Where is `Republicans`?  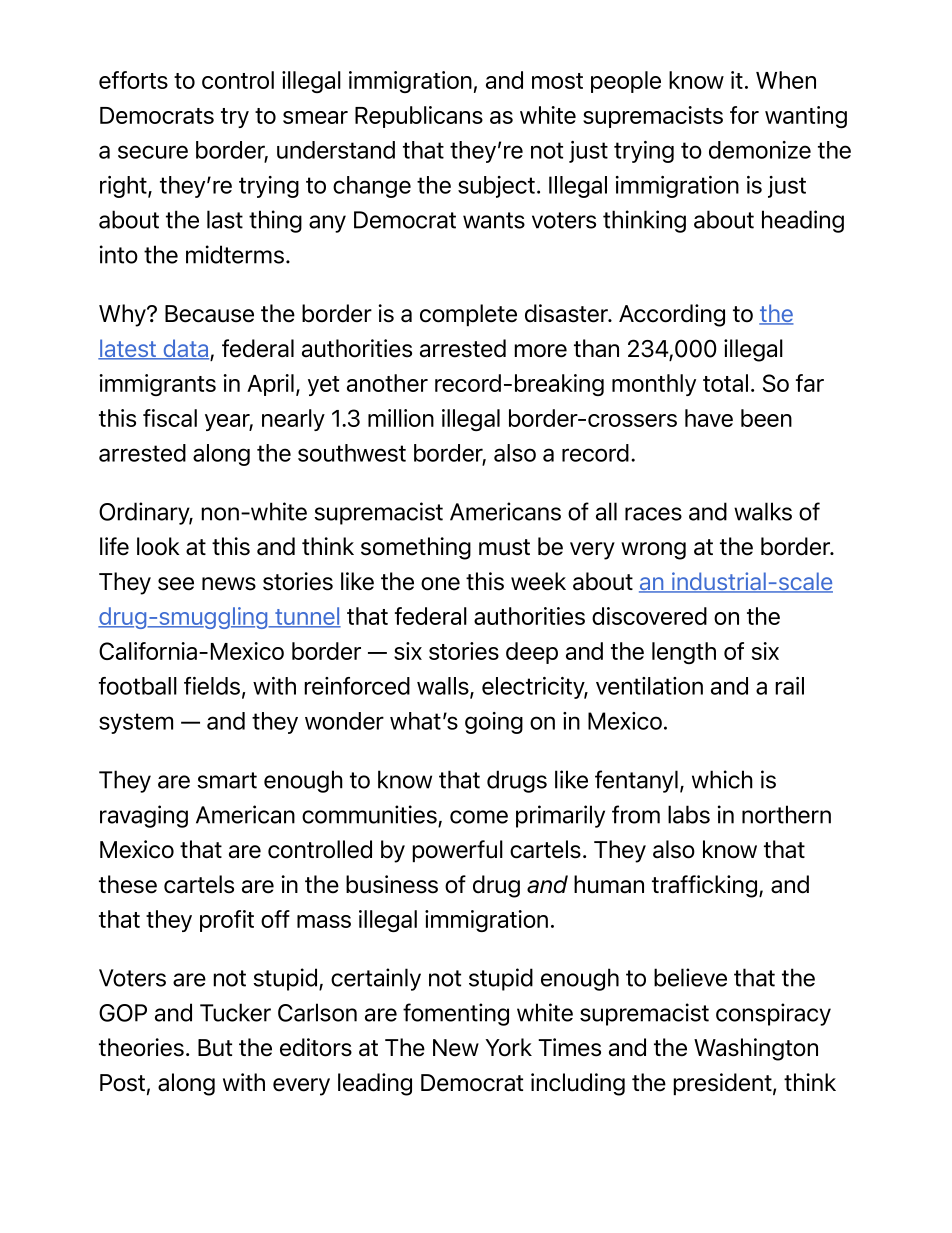 Republicans is located at coordinates (419, 117).
